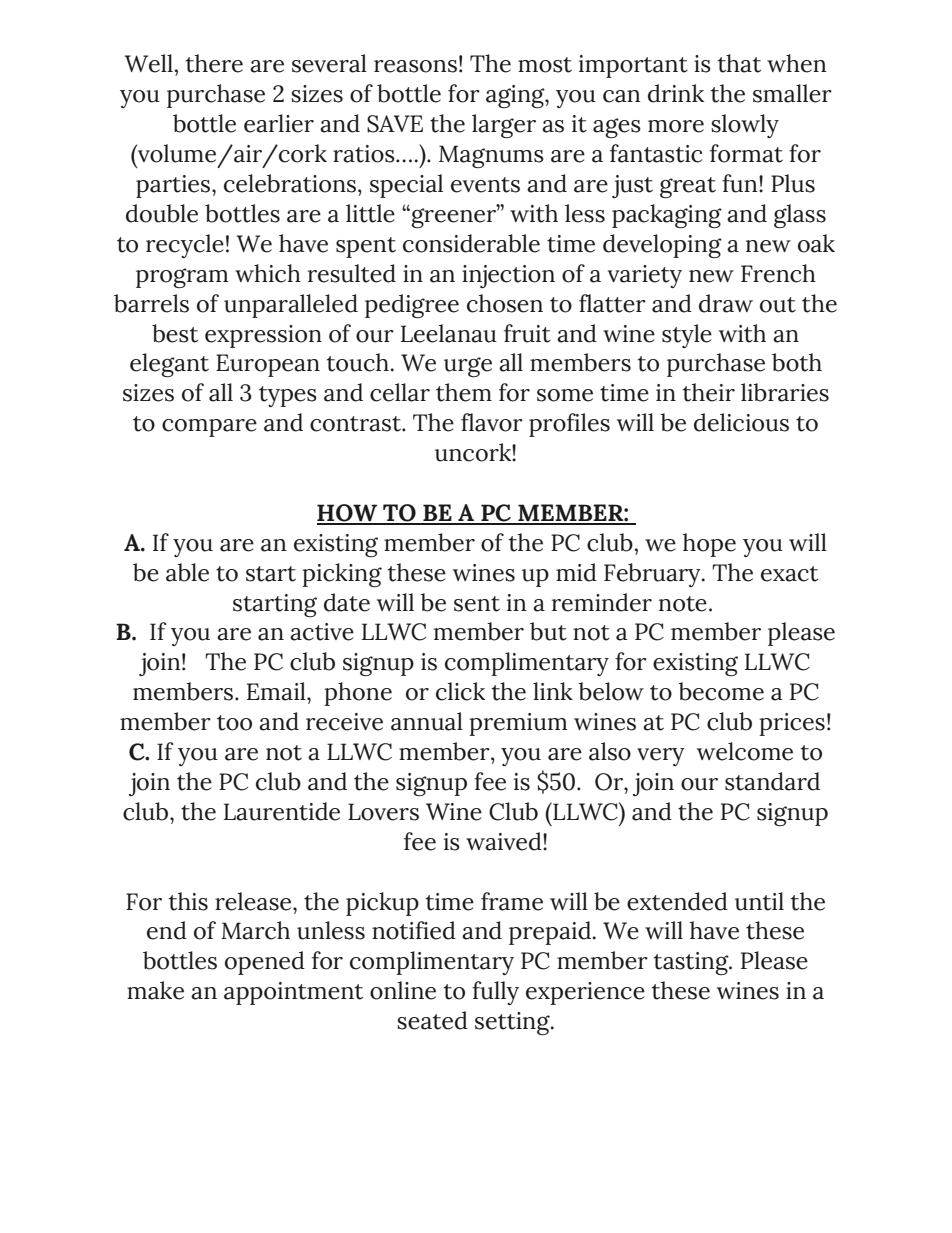 The image size is (952, 1233). What do you see at coordinates (265, 963) in the screenshot?
I see `opened` at bounding box center [265, 963].
